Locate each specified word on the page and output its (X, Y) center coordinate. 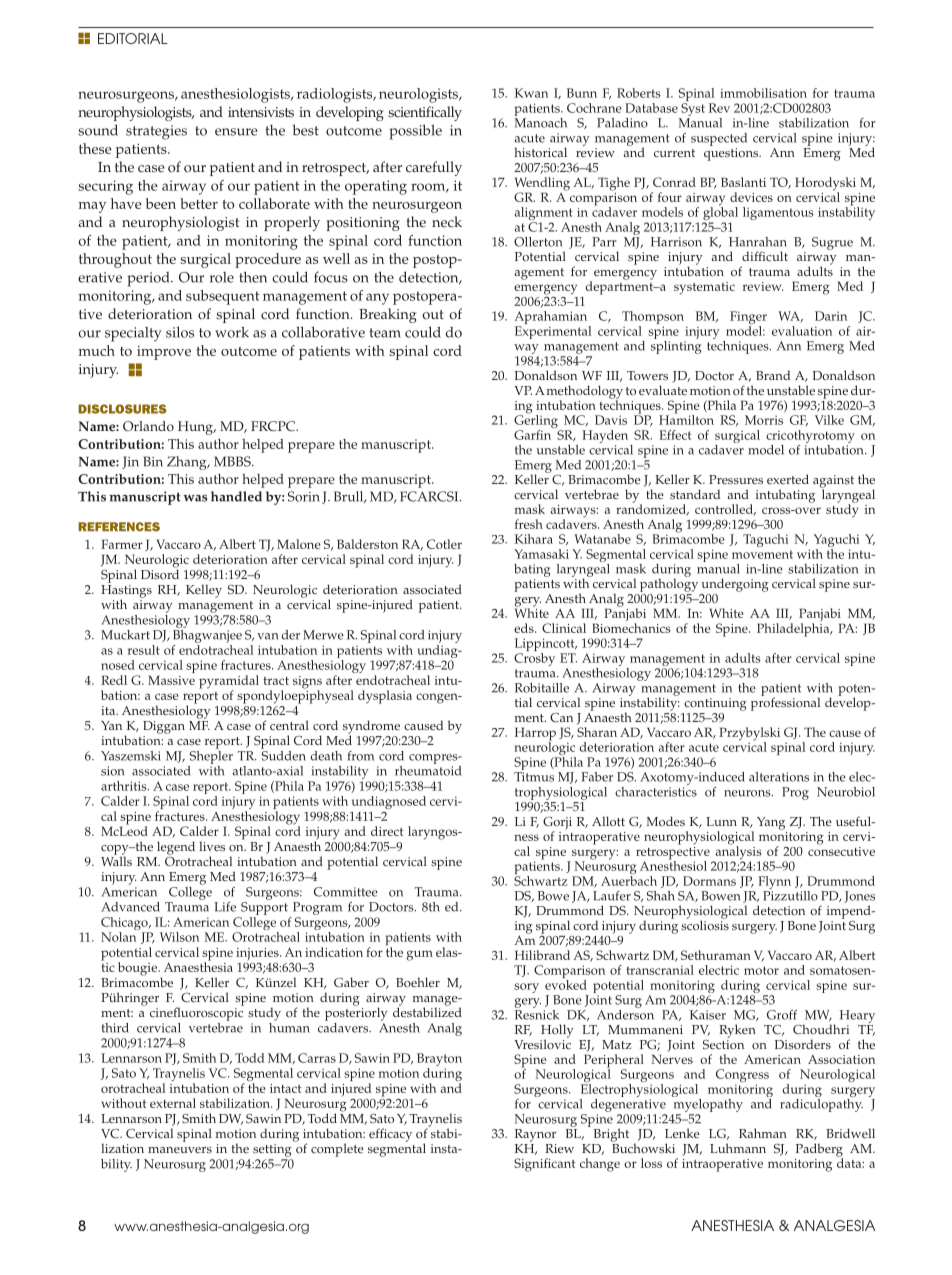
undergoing (735, 585)
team (385, 333)
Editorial (133, 38)
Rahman (763, 1133)
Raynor (535, 1135)
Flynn (774, 884)
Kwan (531, 93)
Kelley (204, 591)
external (173, 1103)
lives (212, 846)
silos (180, 332)
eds (525, 628)
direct (387, 831)
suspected (719, 139)
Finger (748, 319)
